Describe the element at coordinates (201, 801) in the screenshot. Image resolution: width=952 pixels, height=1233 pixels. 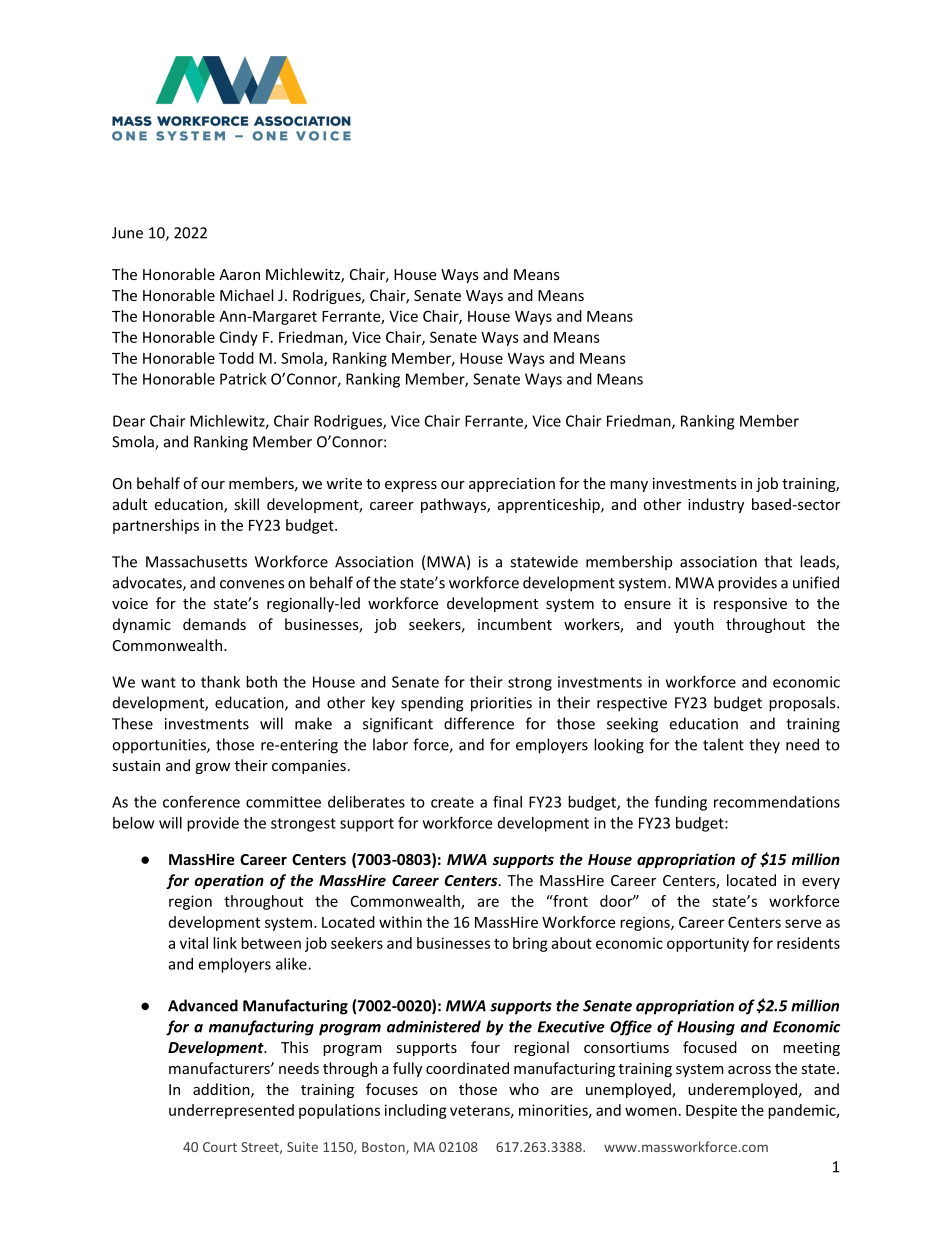
I see `conference` at that location.
